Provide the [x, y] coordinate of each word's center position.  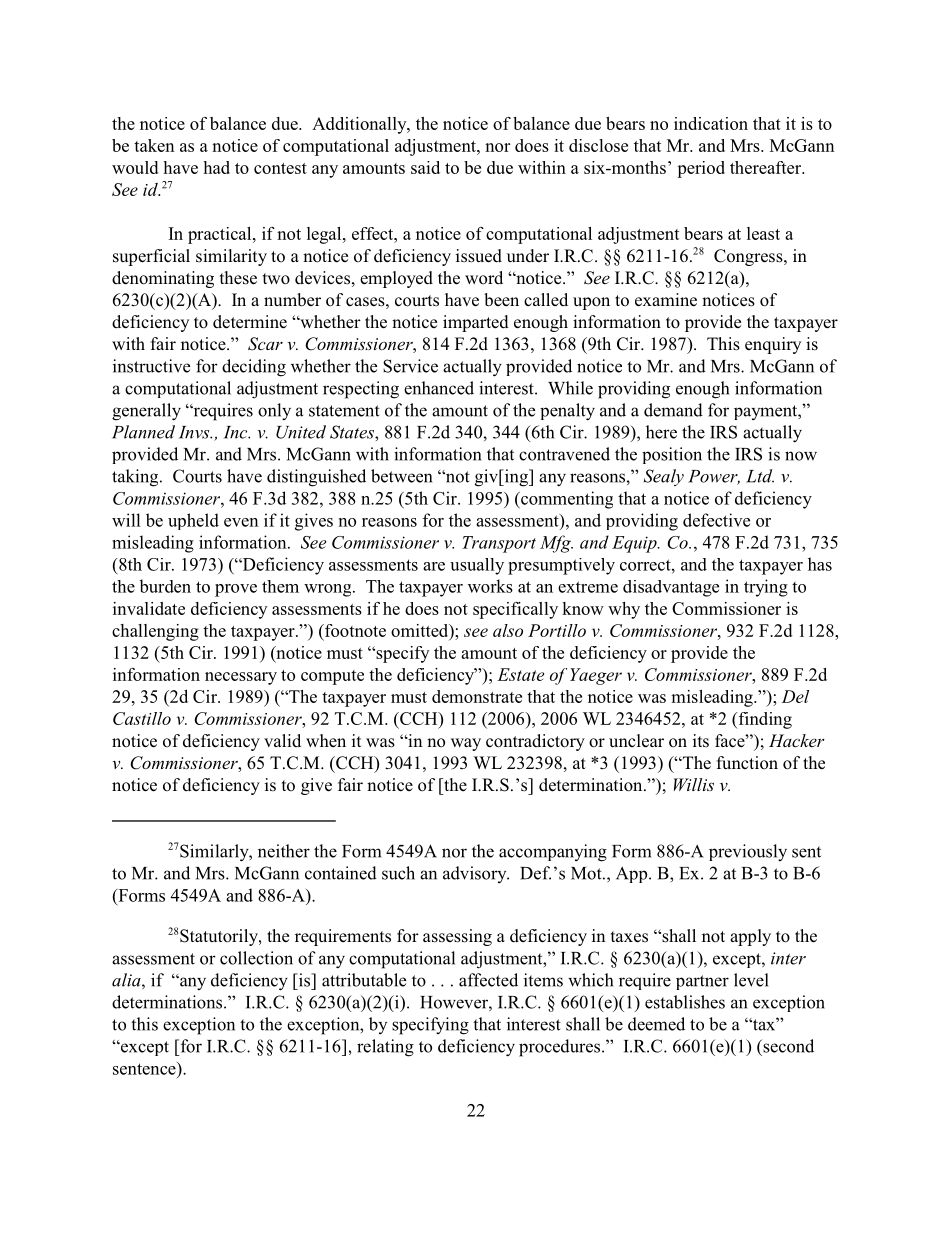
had [216, 167]
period [701, 169]
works [490, 586]
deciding [254, 368]
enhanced [439, 388]
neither [284, 851]
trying [766, 588]
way [466, 744]
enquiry [773, 345]
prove [236, 590]
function [747, 763]
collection [256, 958]
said [425, 167]
